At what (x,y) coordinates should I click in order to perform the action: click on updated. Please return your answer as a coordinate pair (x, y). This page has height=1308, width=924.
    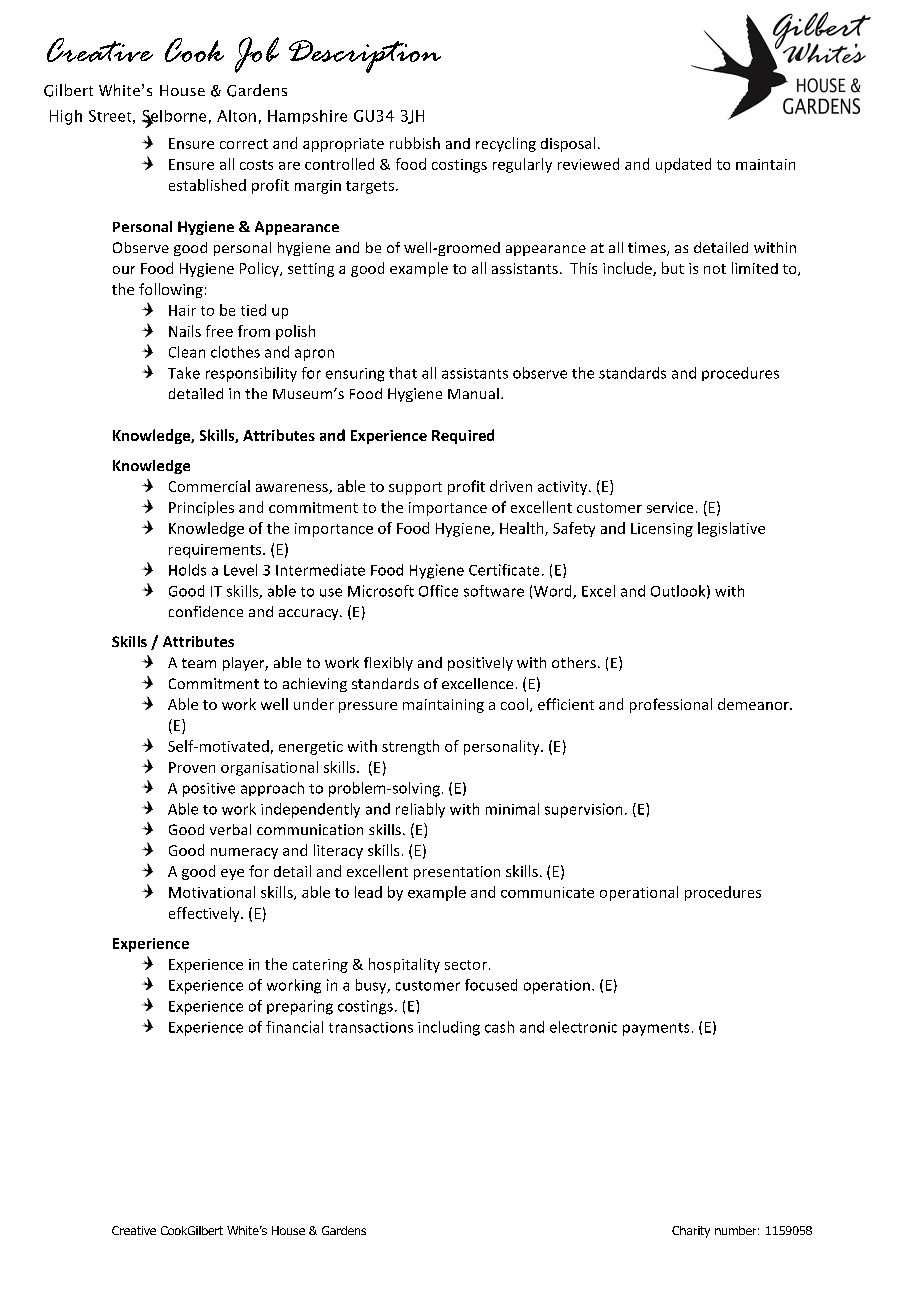
    Looking at the image, I should click on (683, 165).
